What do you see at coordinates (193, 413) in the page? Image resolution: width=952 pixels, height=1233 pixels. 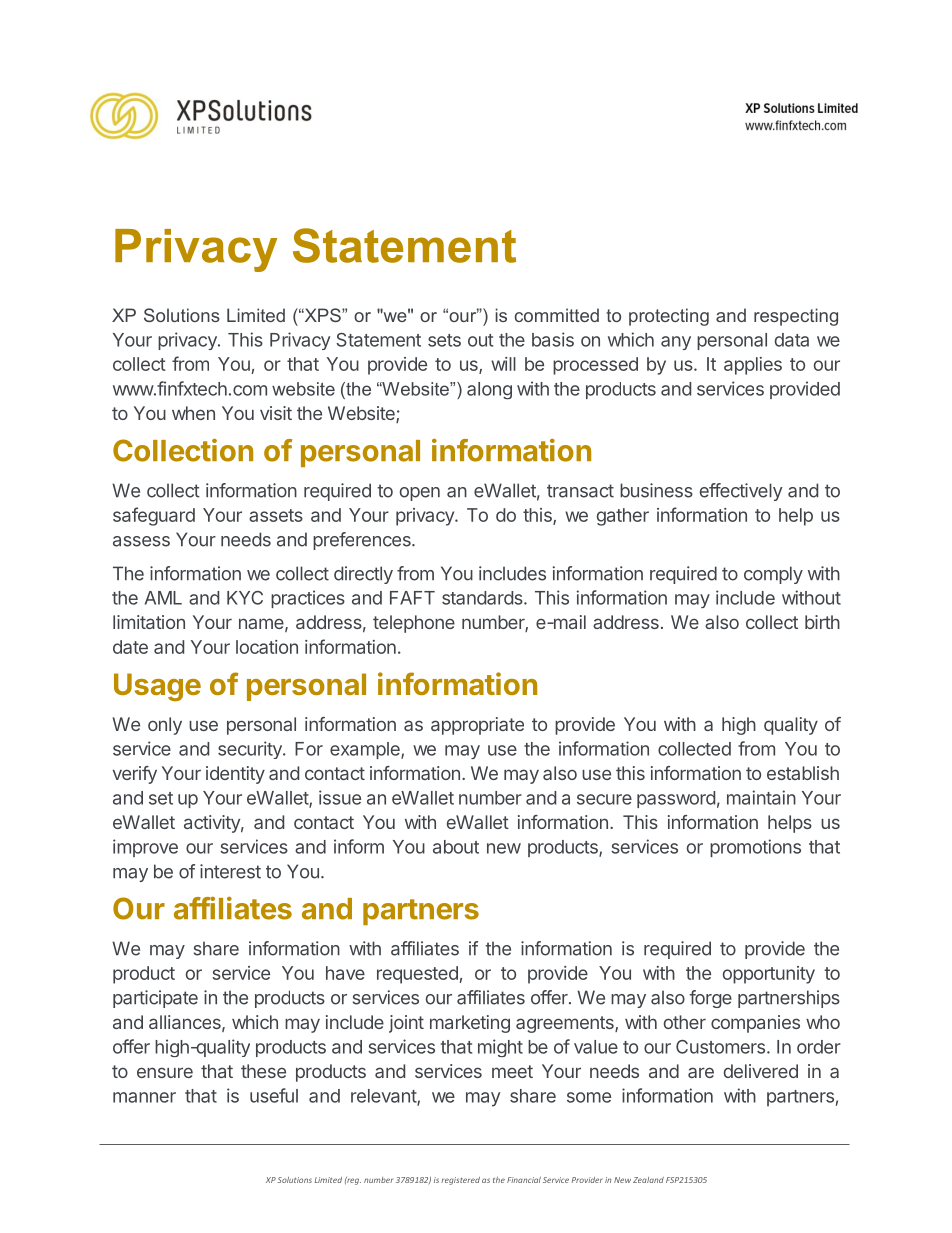 I see `when` at bounding box center [193, 413].
